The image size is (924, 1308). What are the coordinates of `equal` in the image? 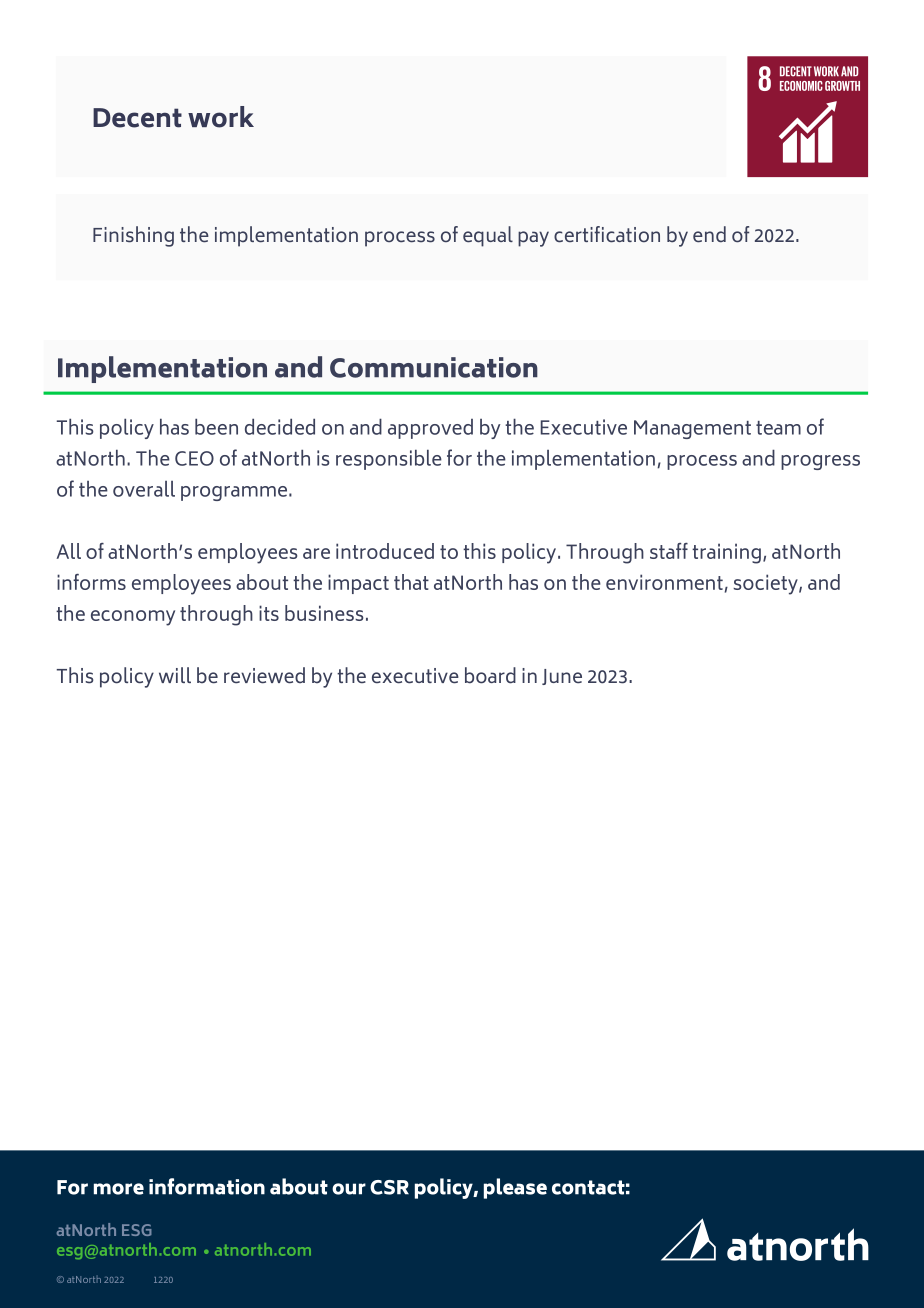 It's located at (488, 236).
